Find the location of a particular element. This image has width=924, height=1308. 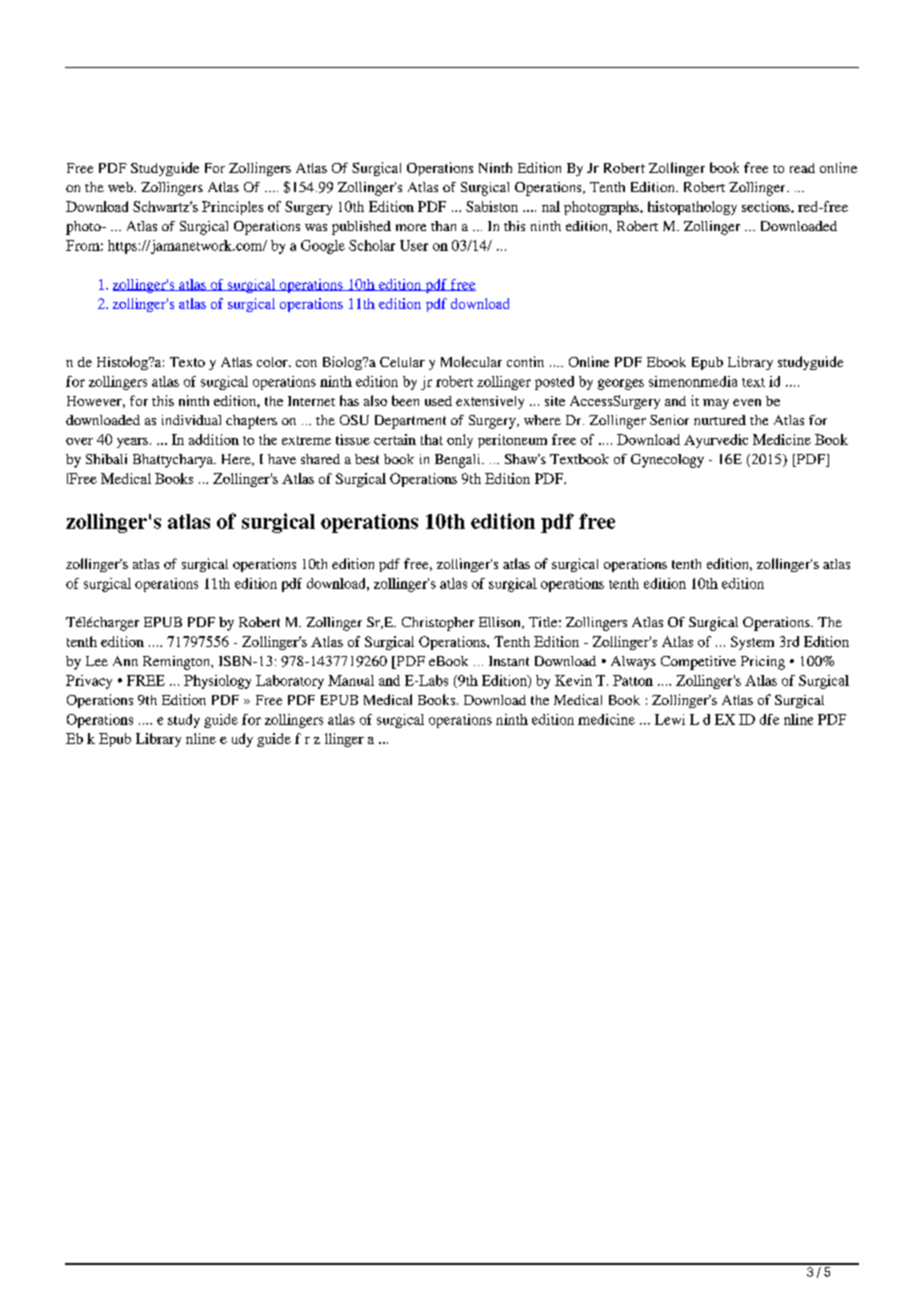

Gynecology is located at coordinates (667, 461).
